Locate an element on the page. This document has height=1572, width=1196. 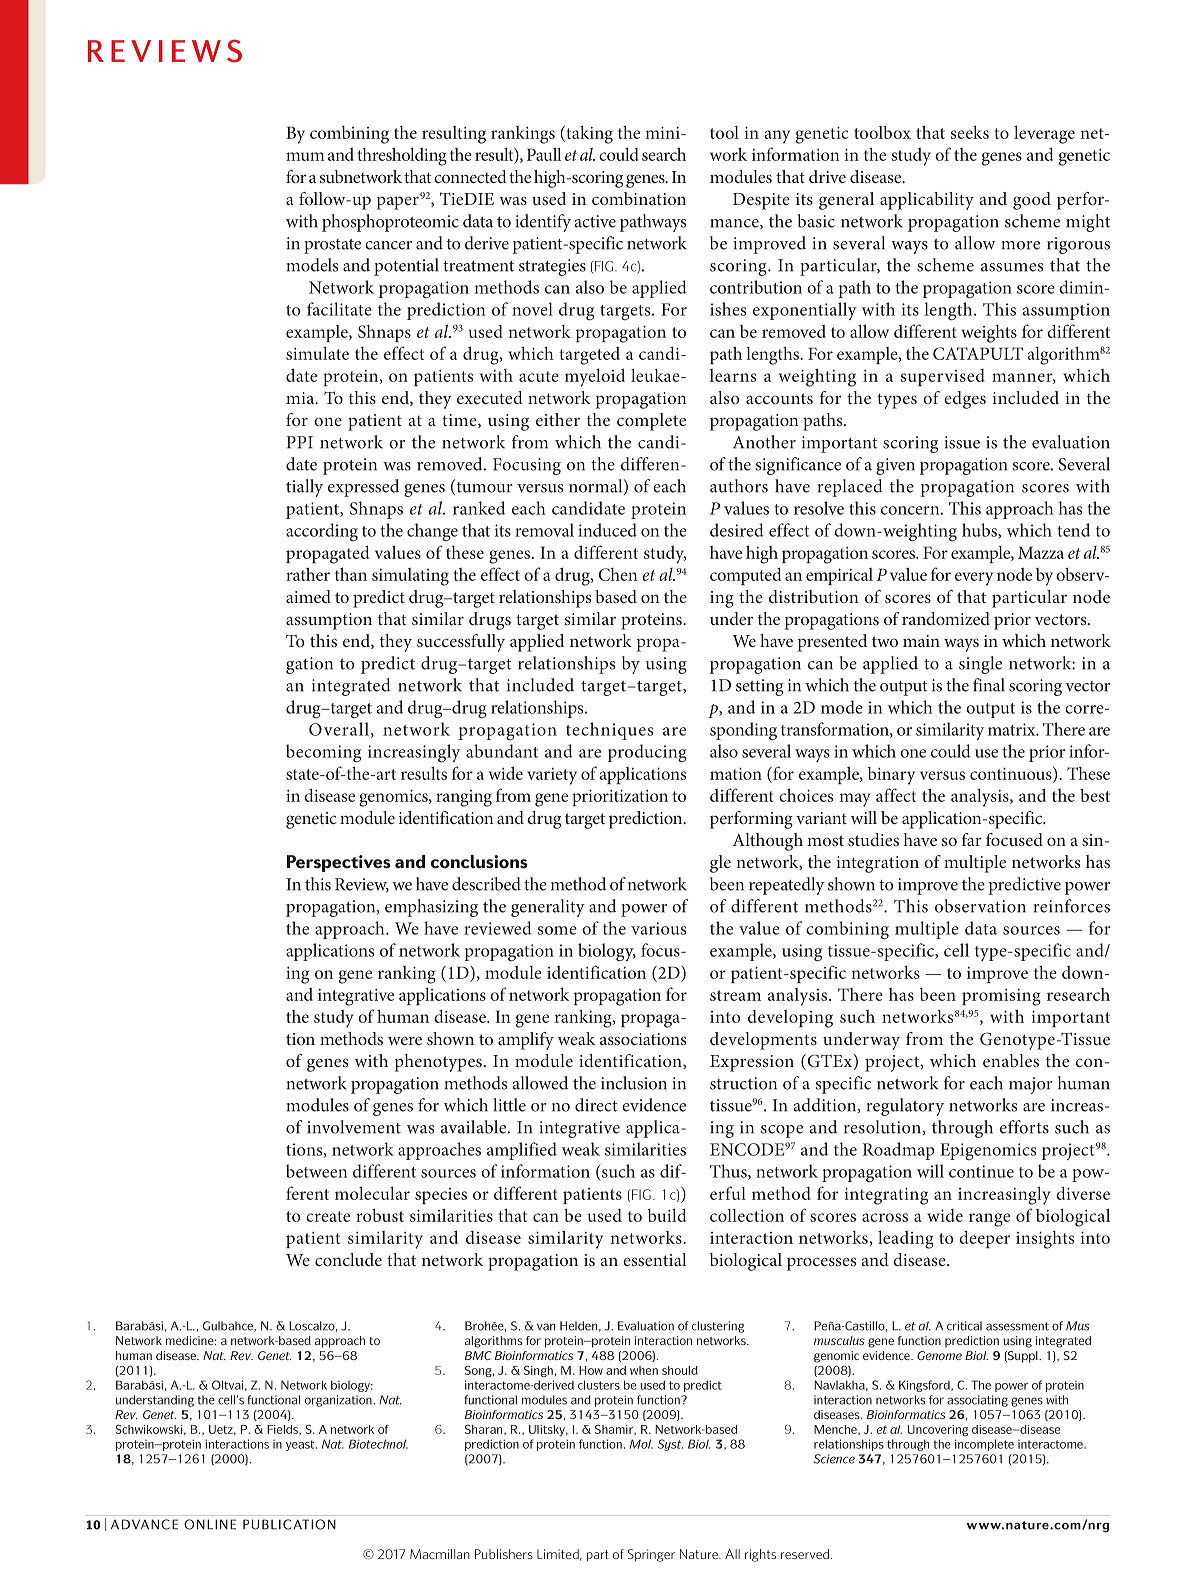
seeks is located at coordinates (970, 132).
